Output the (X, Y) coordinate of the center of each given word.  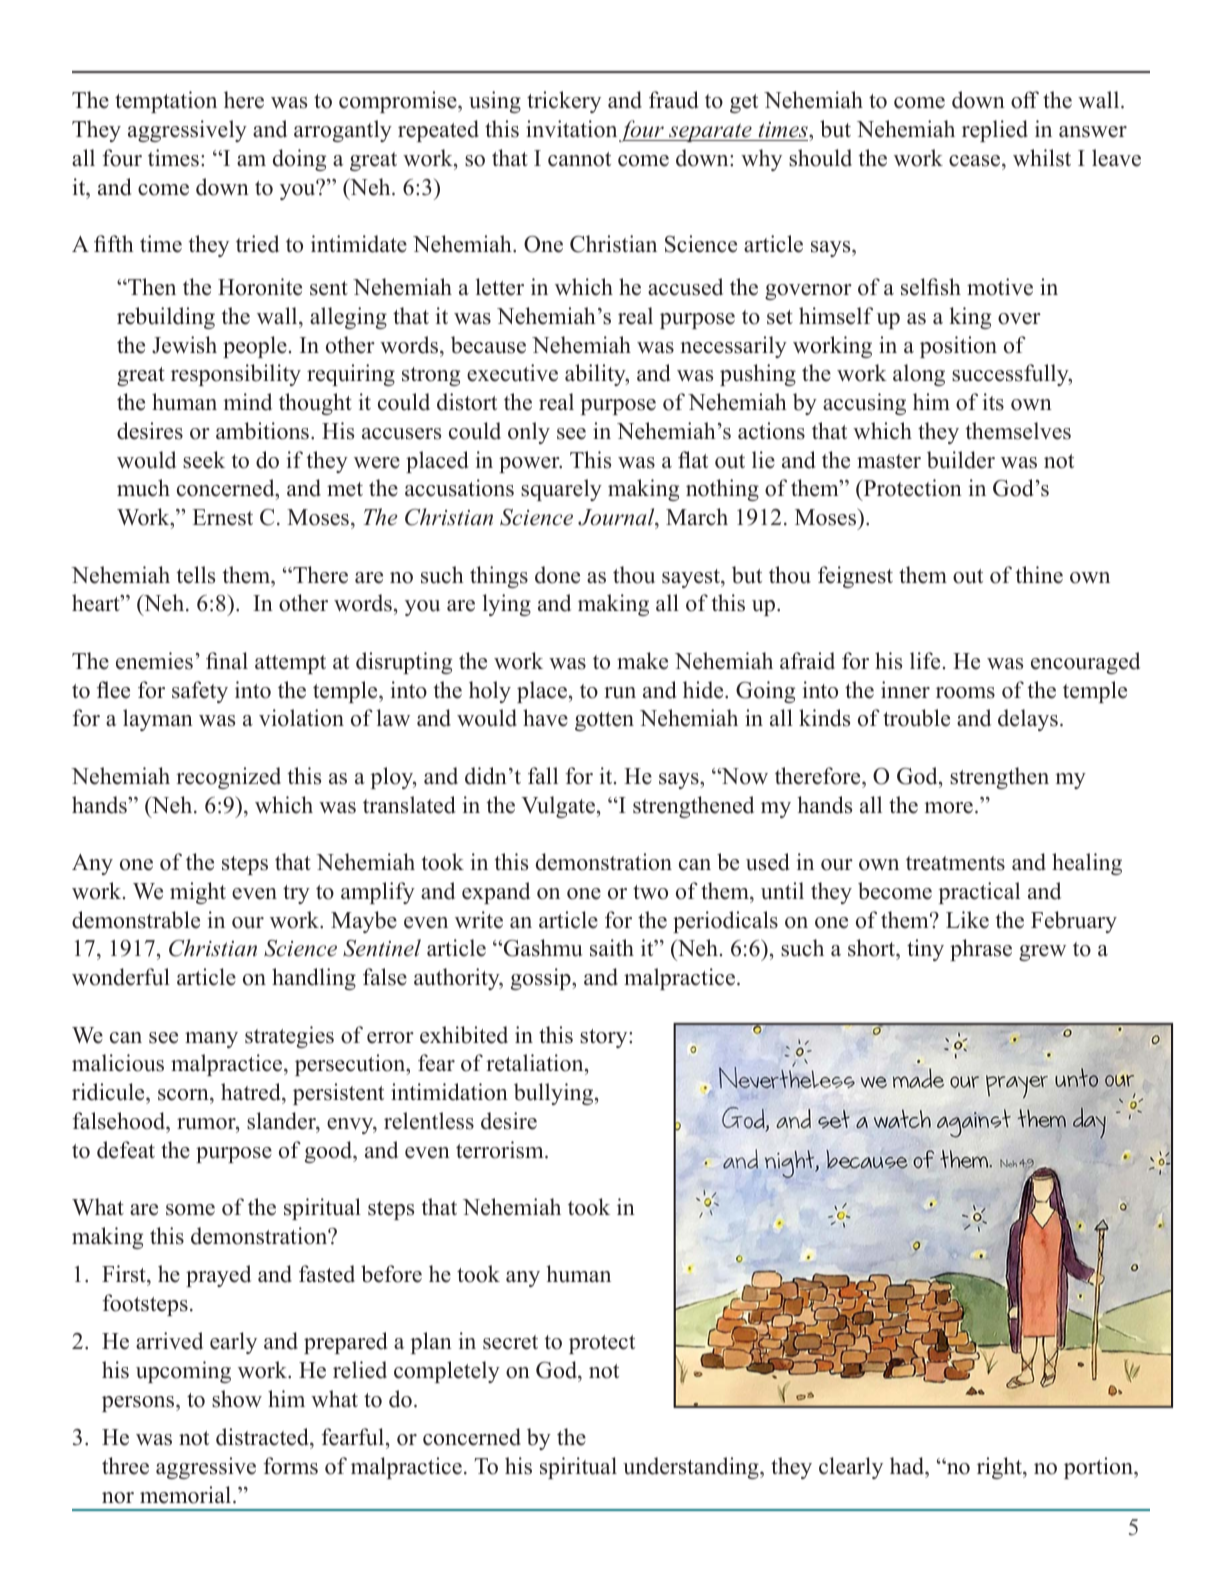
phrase (981, 950)
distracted (263, 1437)
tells (196, 575)
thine (1039, 575)
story (605, 1038)
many (211, 1040)
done (557, 575)
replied (995, 131)
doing (299, 160)
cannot (579, 159)
